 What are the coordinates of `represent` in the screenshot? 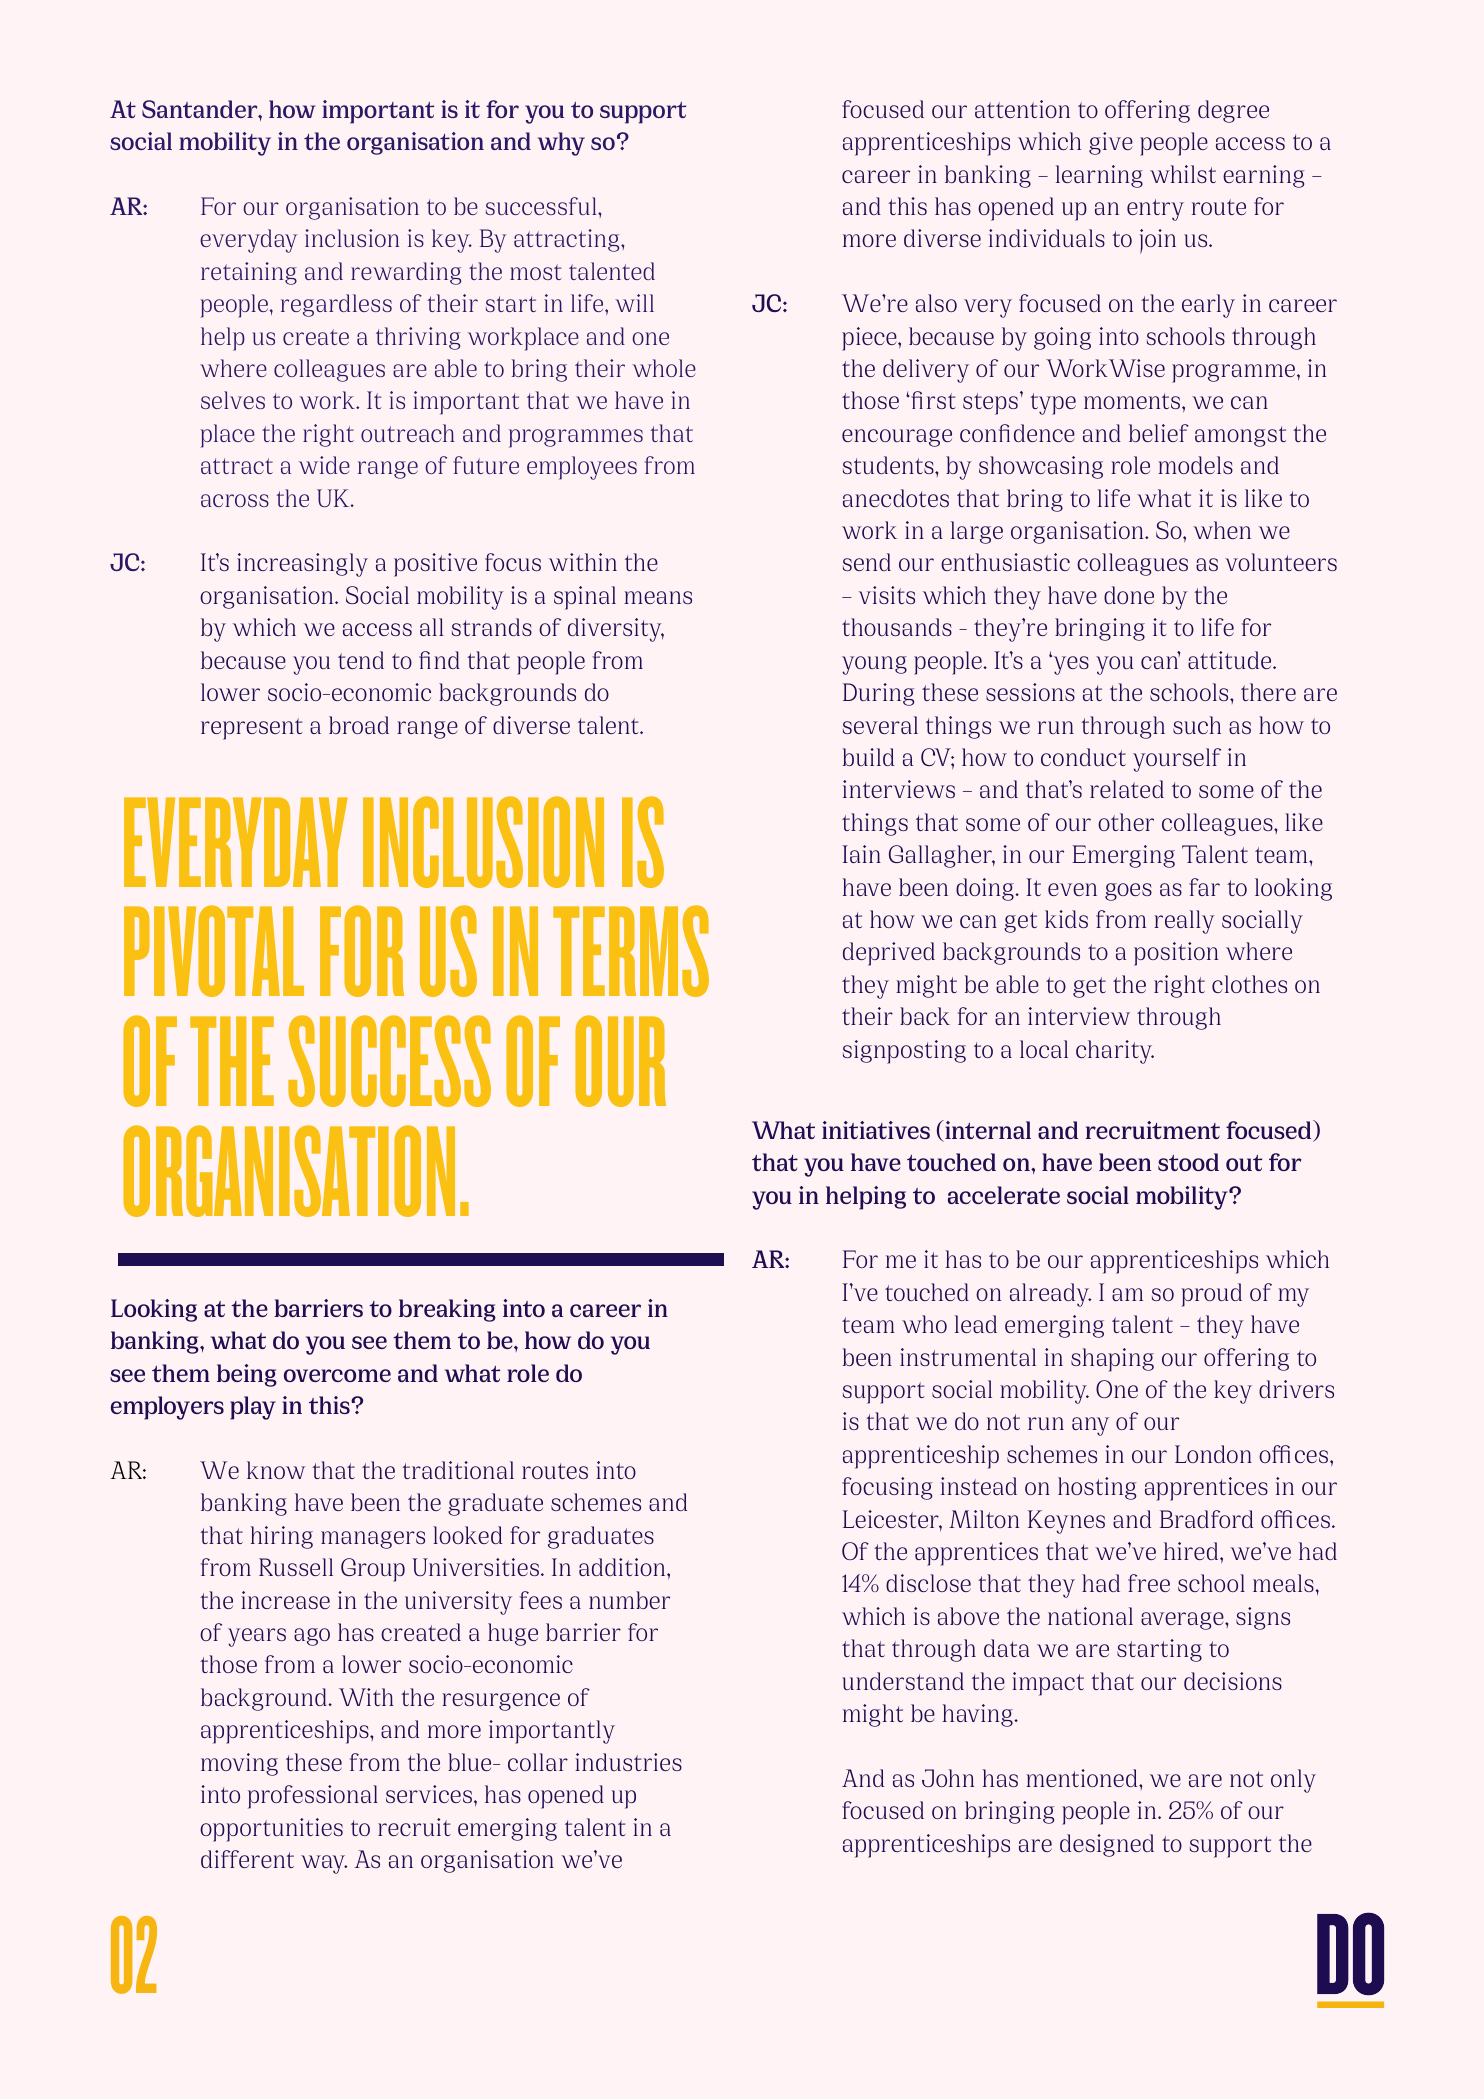 It's located at (252, 729).
